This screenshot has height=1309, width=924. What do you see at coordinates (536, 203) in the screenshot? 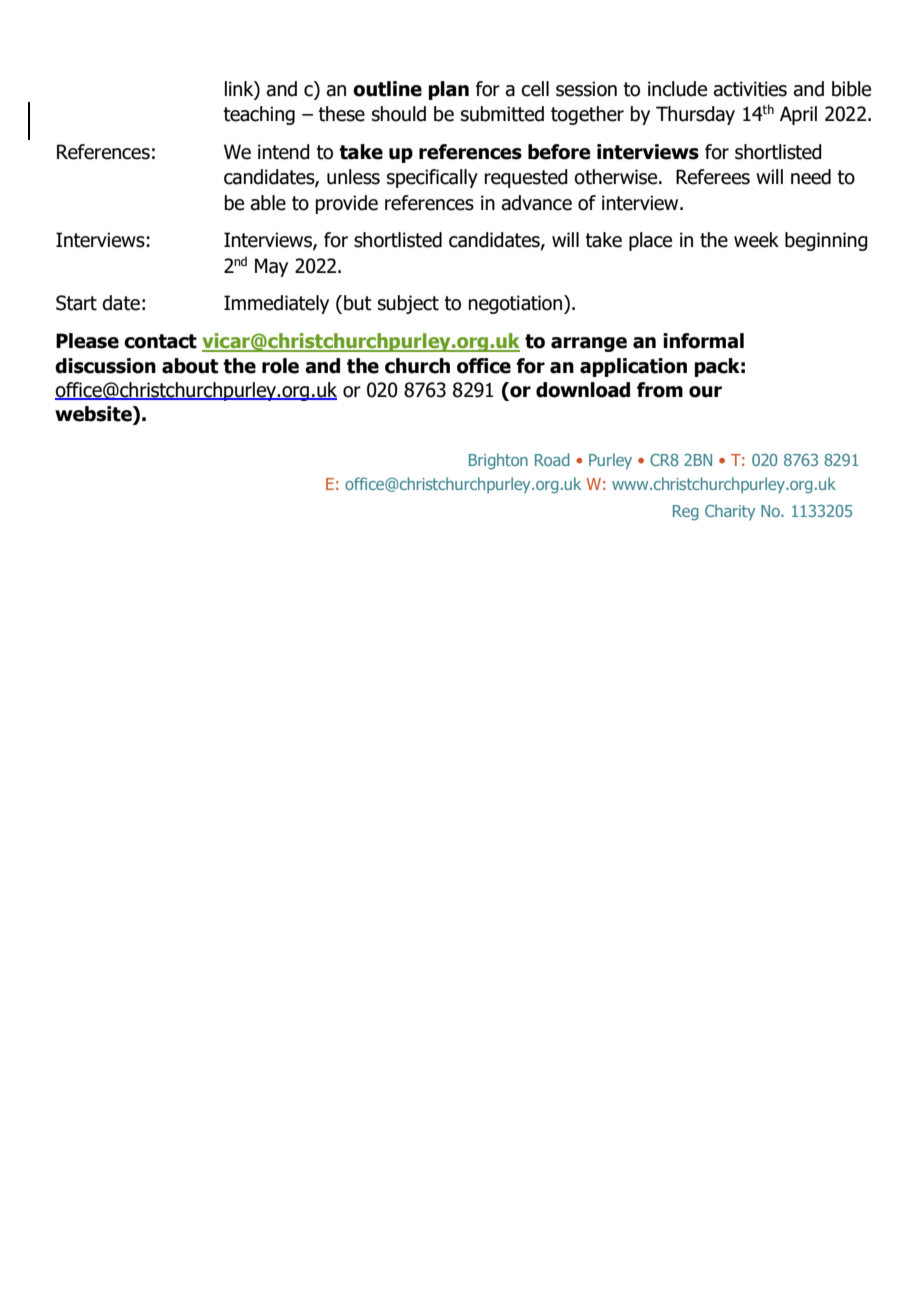
I see `advance` at bounding box center [536, 203].
